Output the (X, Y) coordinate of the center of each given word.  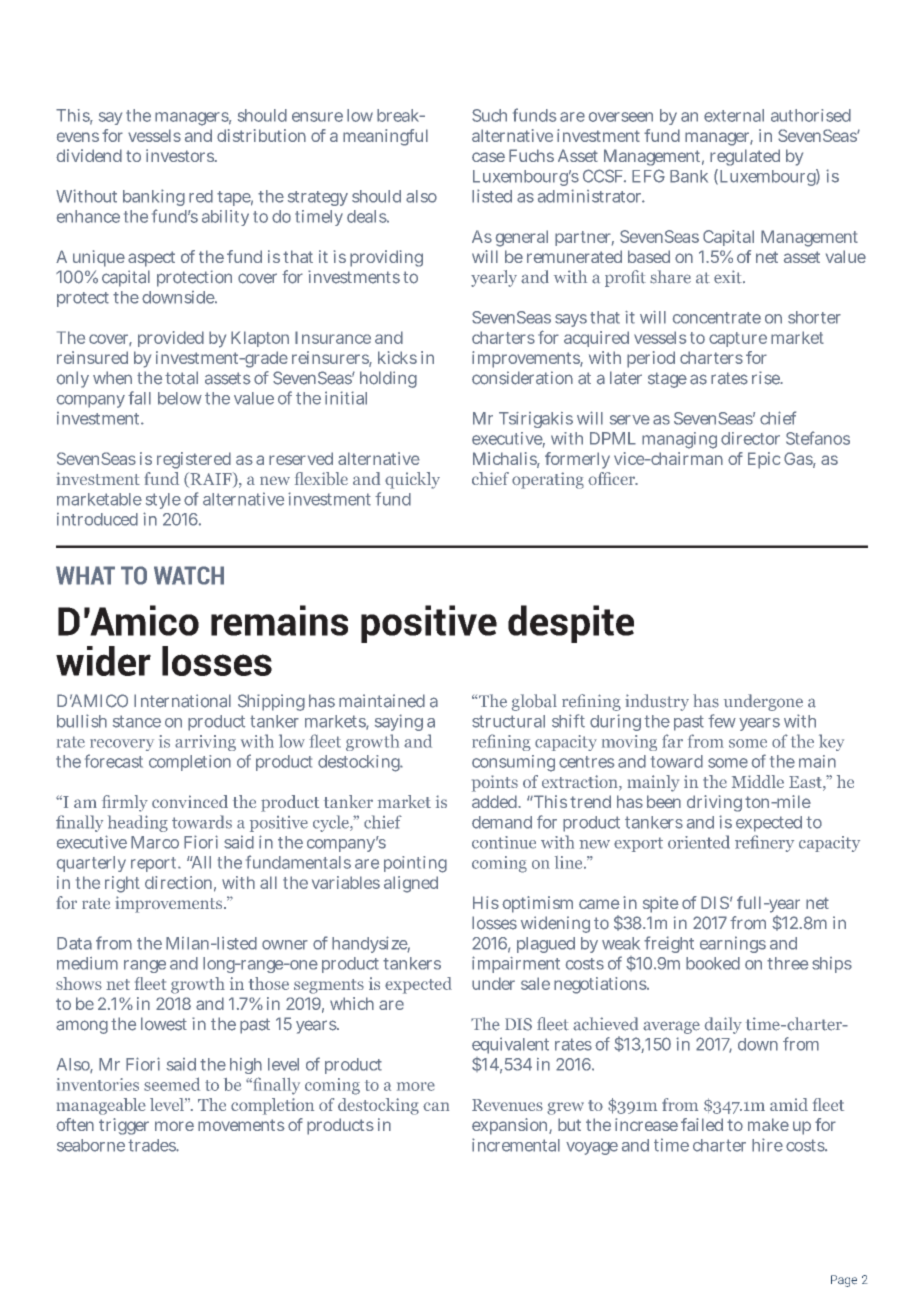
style (163, 501)
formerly (577, 460)
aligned (411, 884)
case (488, 157)
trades (153, 1145)
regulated (745, 157)
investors (181, 155)
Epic (764, 460)
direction (178, 882)
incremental (516, 1145)
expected (769, 824)
